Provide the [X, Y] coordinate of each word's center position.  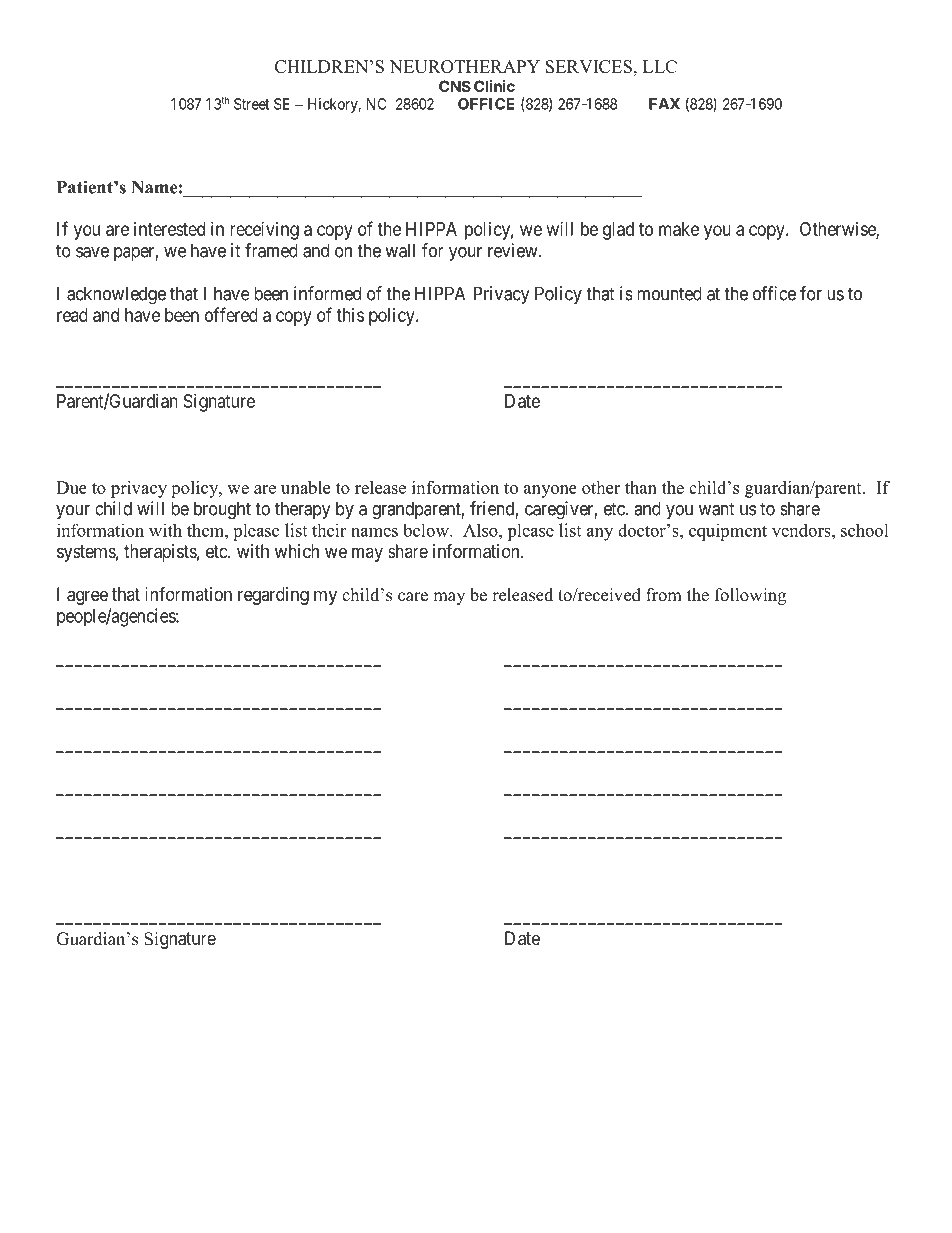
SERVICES [589, 66]
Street [251, 104]
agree [87, 597]
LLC [660, 66]
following [750, 596]
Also [481, 530]
